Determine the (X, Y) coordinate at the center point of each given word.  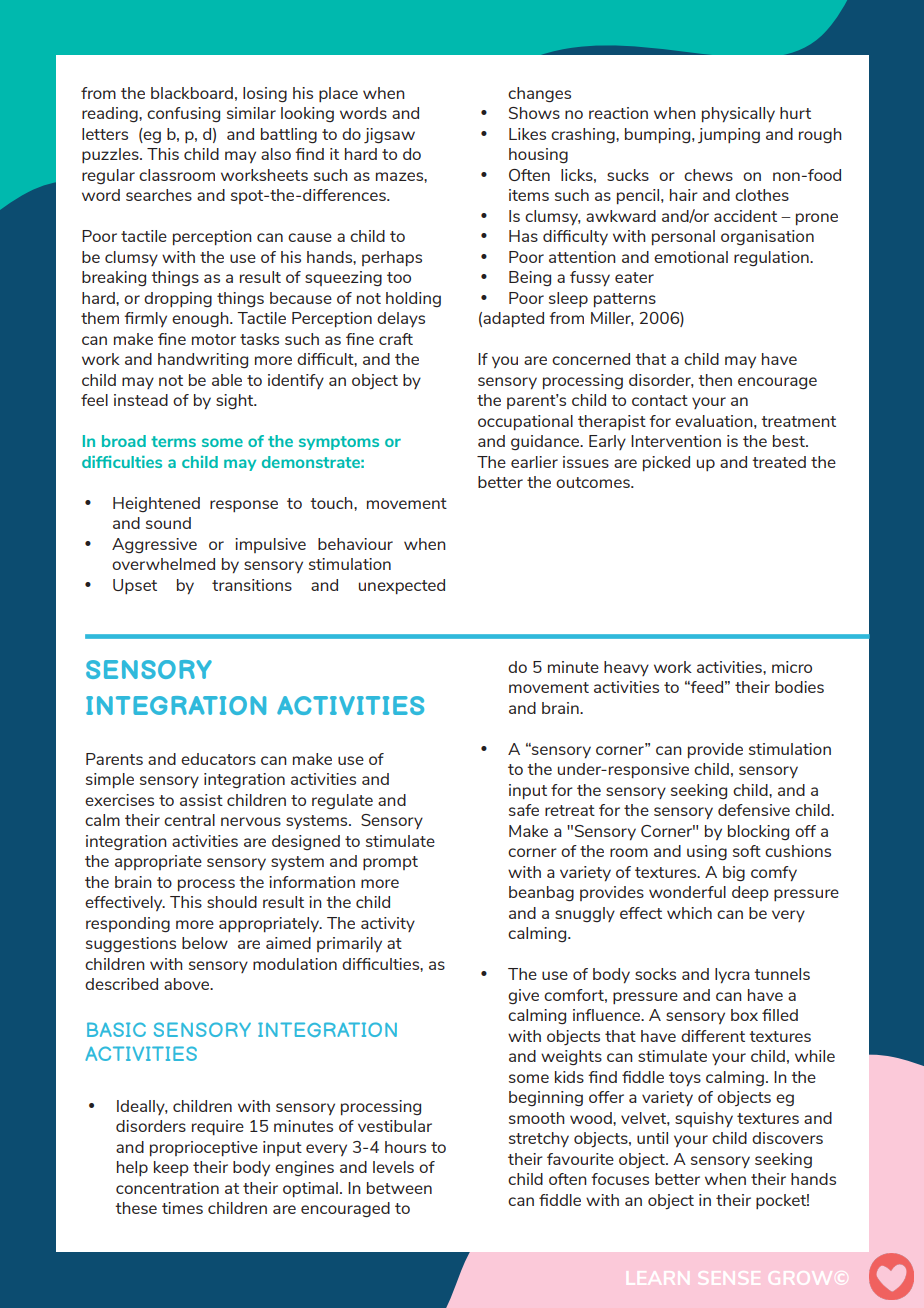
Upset (135, 586)
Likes (527, 134)
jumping (729, 135)
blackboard (192, 93)
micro (792, 667)
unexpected (402, 586)
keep (171, 1168)
